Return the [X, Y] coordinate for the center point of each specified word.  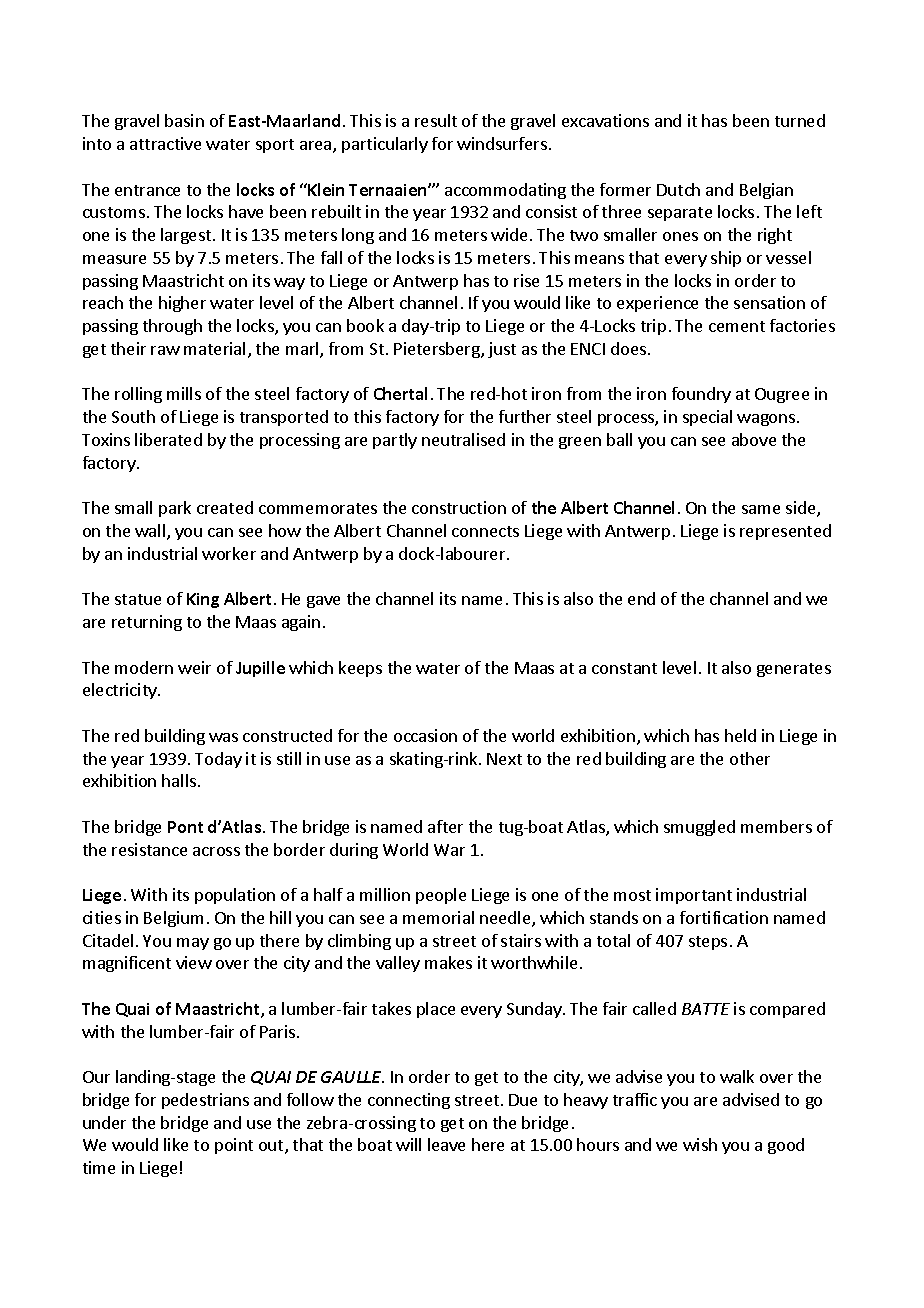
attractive [165, 143]
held [740, 735]
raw [165, 350]
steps [708, 943]
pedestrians [205, 1101]
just [502, 350]
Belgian [766, 191]
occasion [425, 735]
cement [737, 326]
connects [485, 531]
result [436, 120]
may [193, 944]
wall [150, 530]
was [223, 737]
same [761, 509]
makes [448, 962]
